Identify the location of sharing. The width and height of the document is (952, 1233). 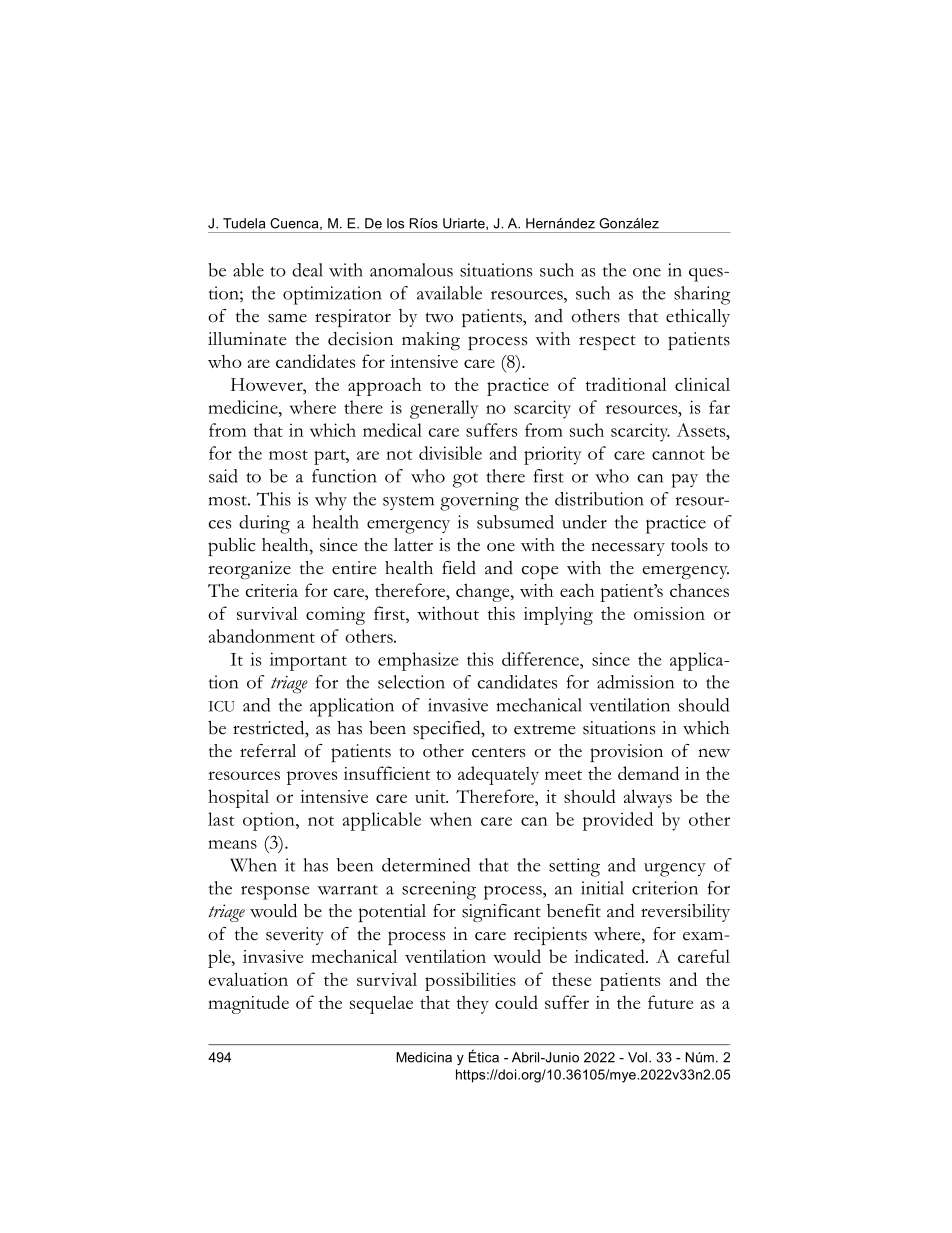
(702, 295).
